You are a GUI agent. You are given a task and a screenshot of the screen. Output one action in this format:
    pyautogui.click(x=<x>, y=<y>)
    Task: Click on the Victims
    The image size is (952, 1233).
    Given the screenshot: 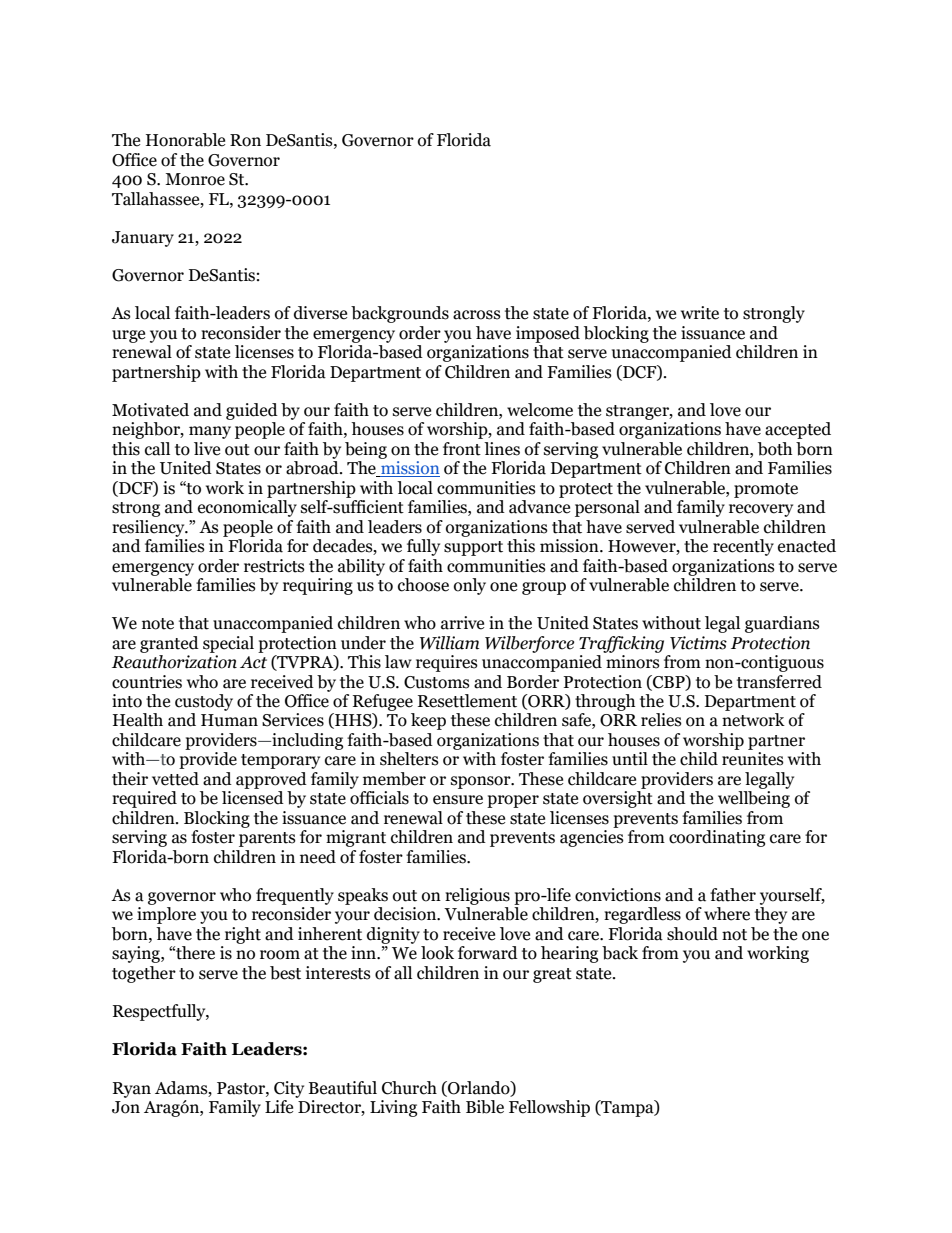 What is the action you would take?
    pyautogui.click(x=698, y=643)
